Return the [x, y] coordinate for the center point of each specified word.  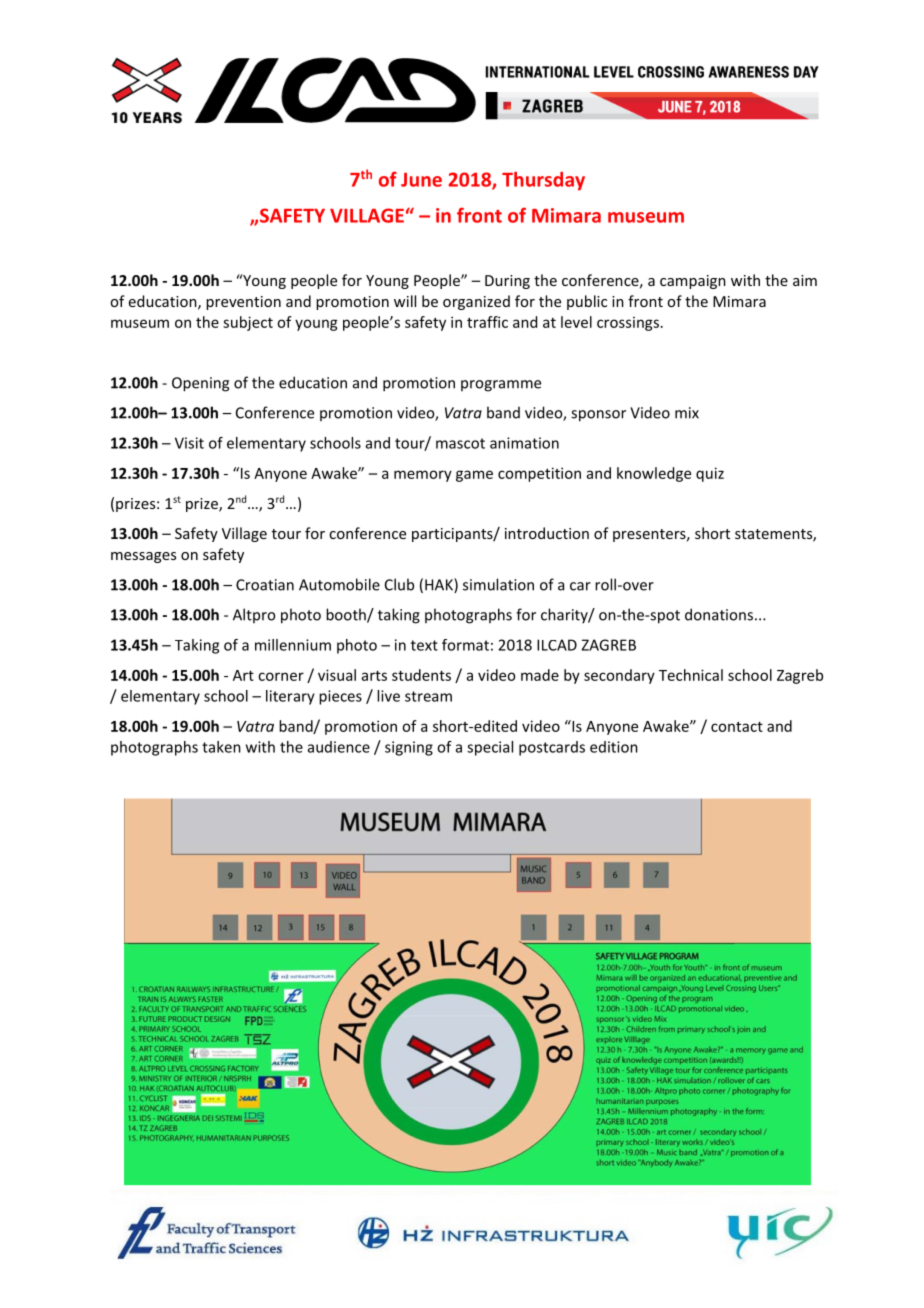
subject [248, 323]
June [421, 180]
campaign [693, 282]
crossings [628, 324]
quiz [710, 474]
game [474, 476]
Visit [189, 443]
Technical [691, 675]
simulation [498, 584]
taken [221, 747]
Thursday [543, 181]
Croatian [265, 585]
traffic [487, 322]
